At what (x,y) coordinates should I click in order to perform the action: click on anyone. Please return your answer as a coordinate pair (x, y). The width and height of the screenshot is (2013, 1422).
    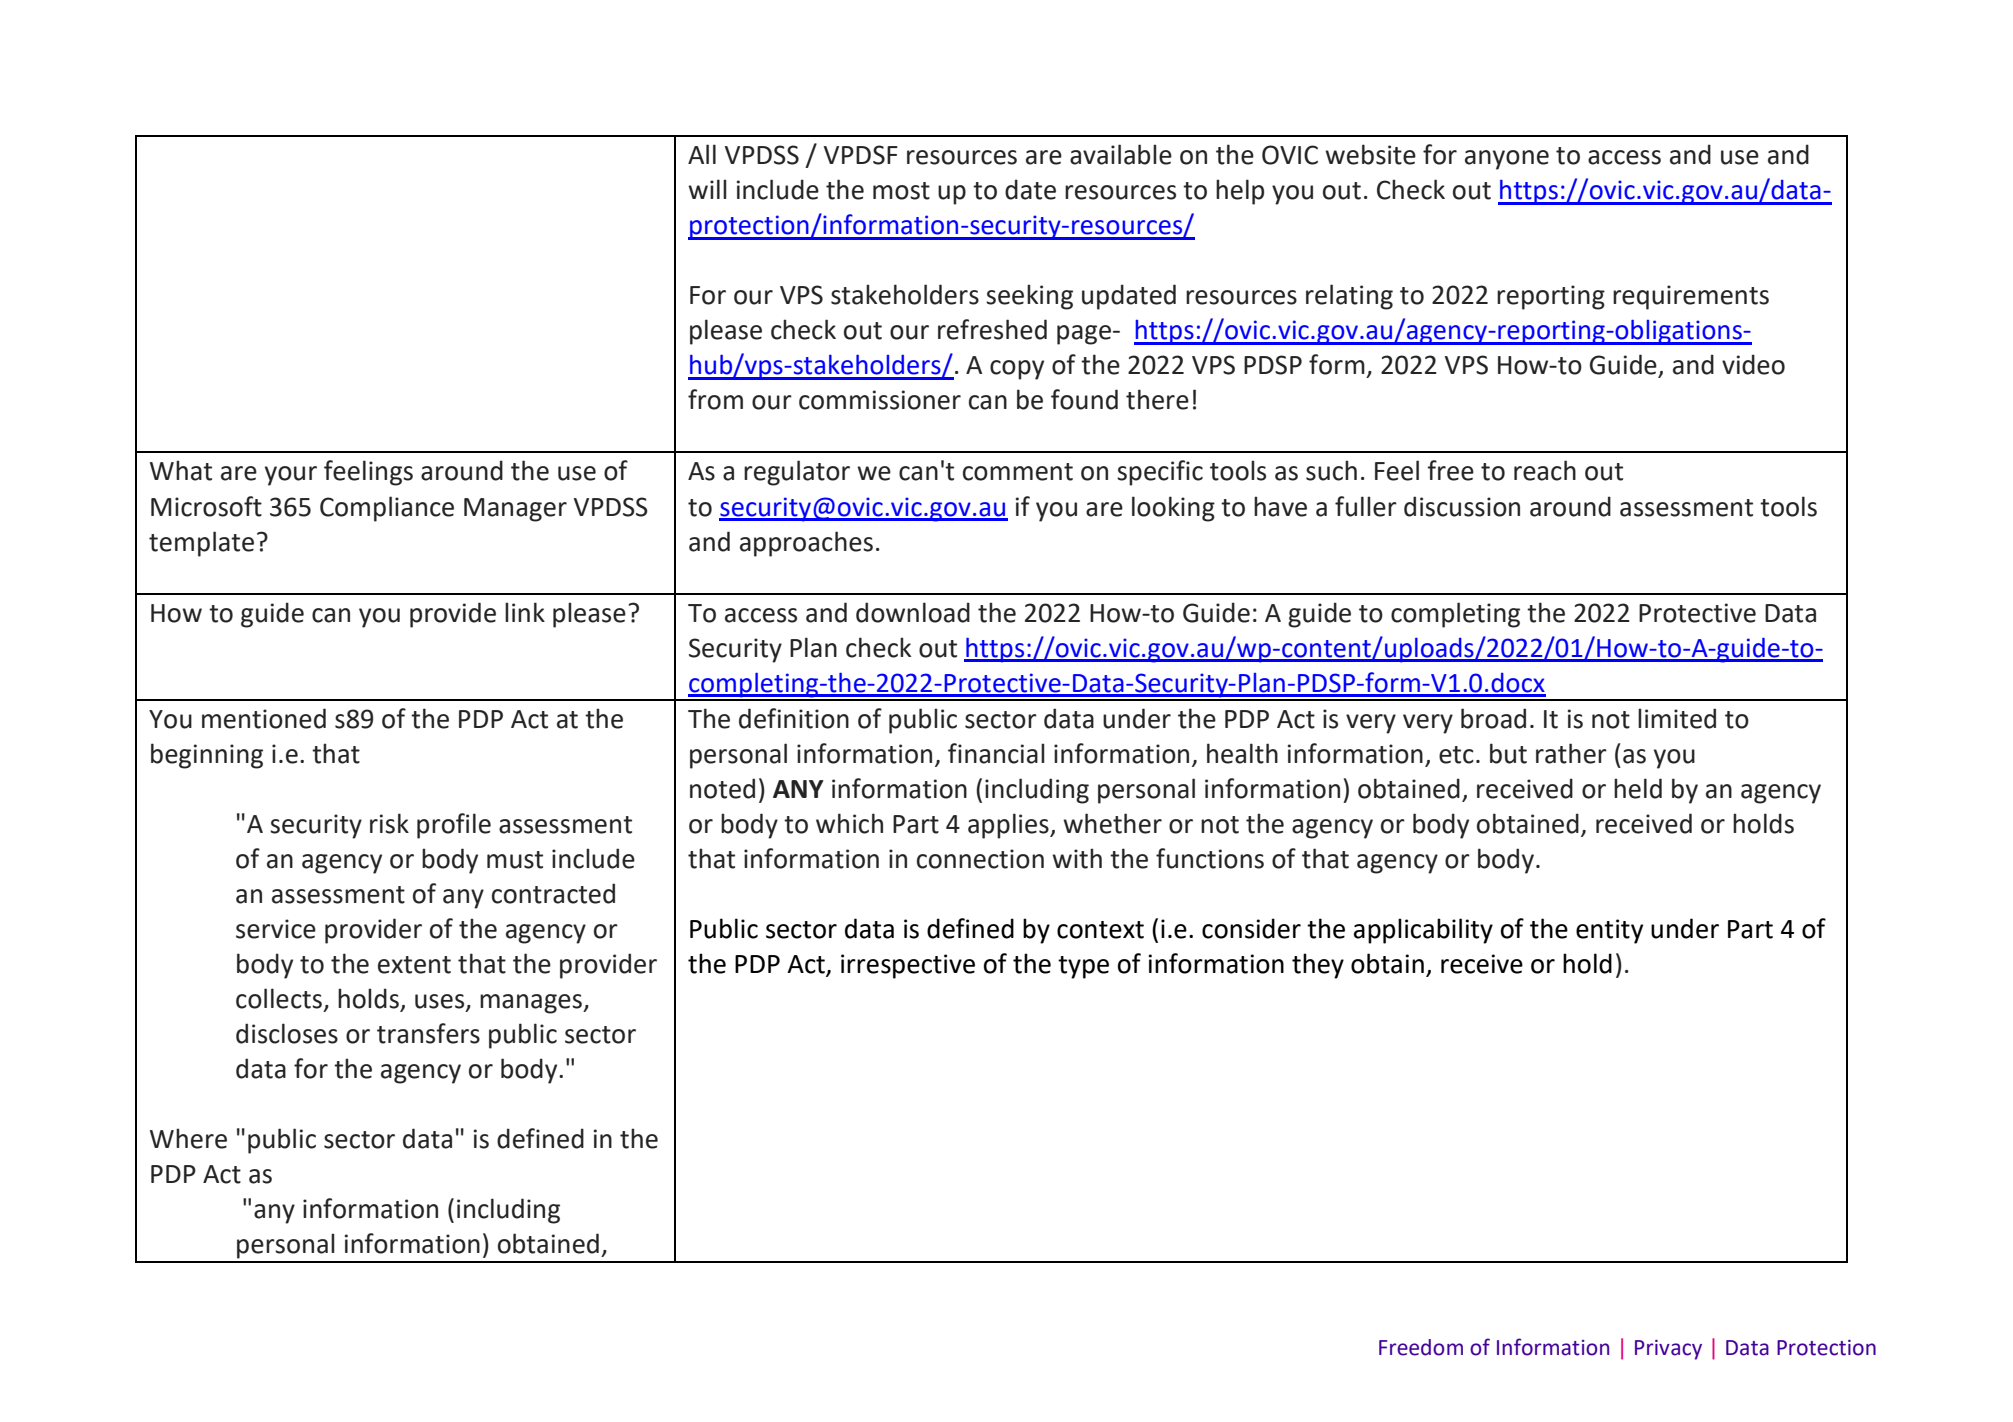
    Looking at the image, I should click on (1507, 160).
